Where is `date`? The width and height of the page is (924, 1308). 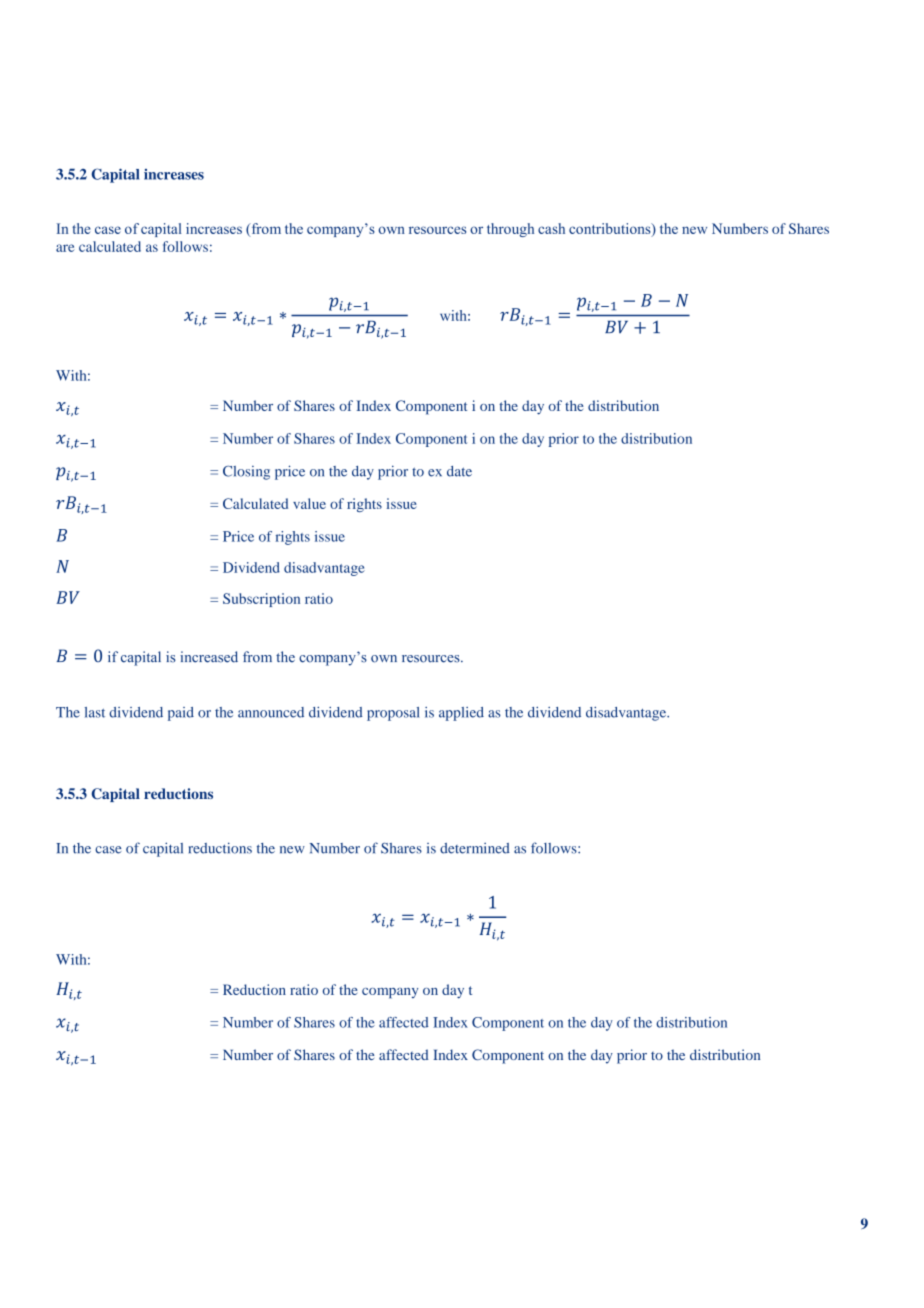 date is located at coordinates (459, 471).
